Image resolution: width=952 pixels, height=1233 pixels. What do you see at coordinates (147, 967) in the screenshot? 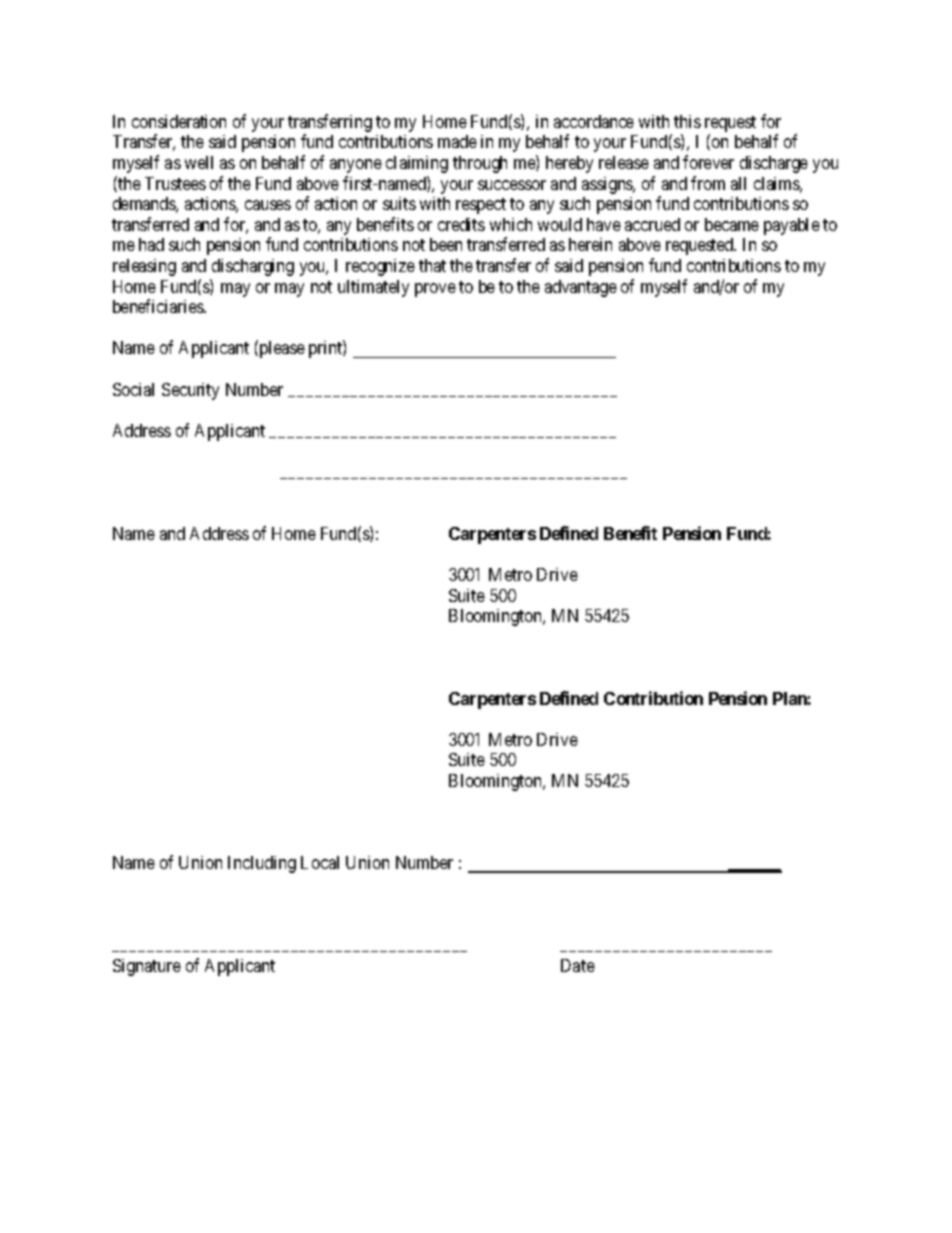
I see `Signature` at bounding box center [147, 967].
